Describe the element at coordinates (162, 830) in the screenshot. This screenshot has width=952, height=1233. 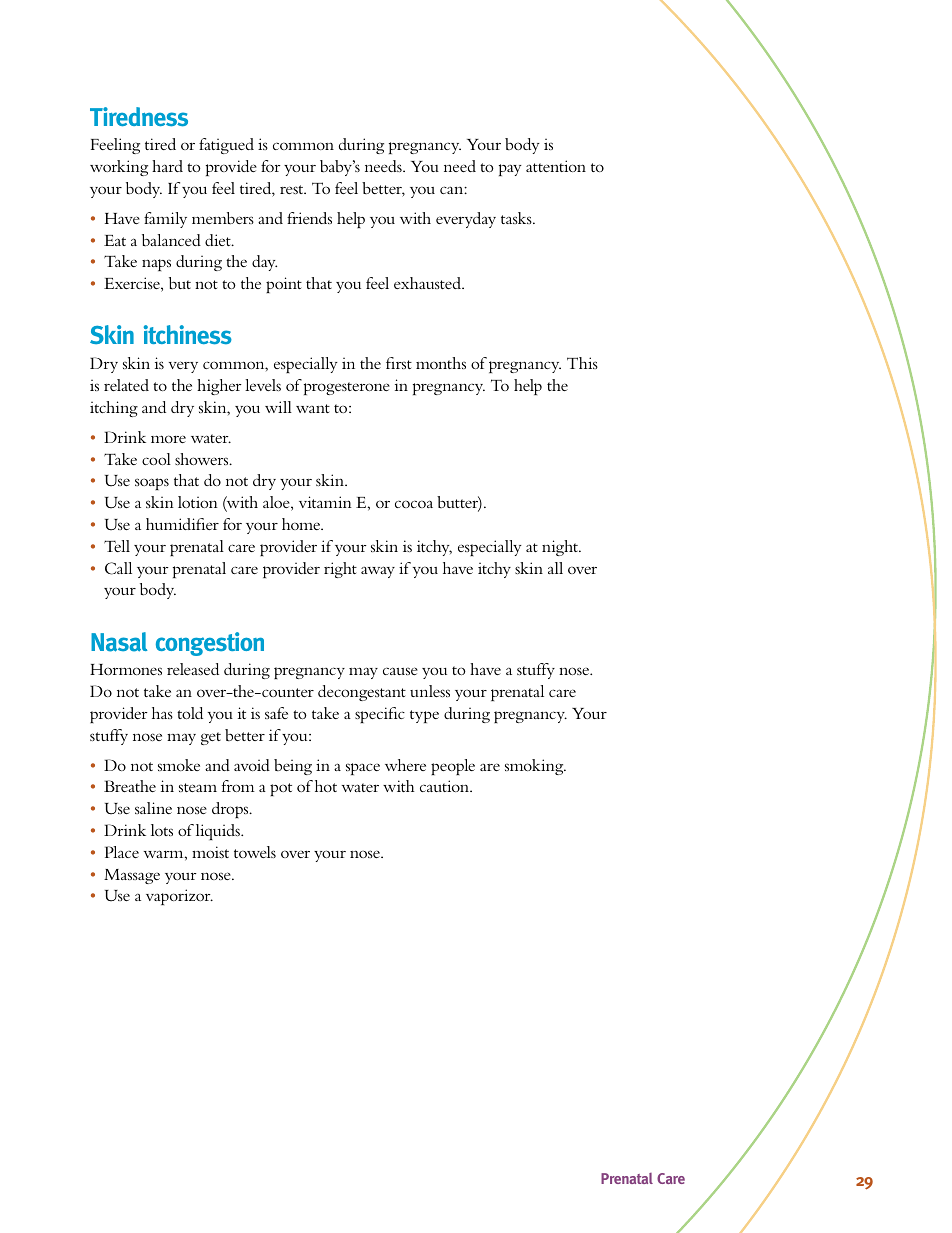
I see `lots` at that location.
